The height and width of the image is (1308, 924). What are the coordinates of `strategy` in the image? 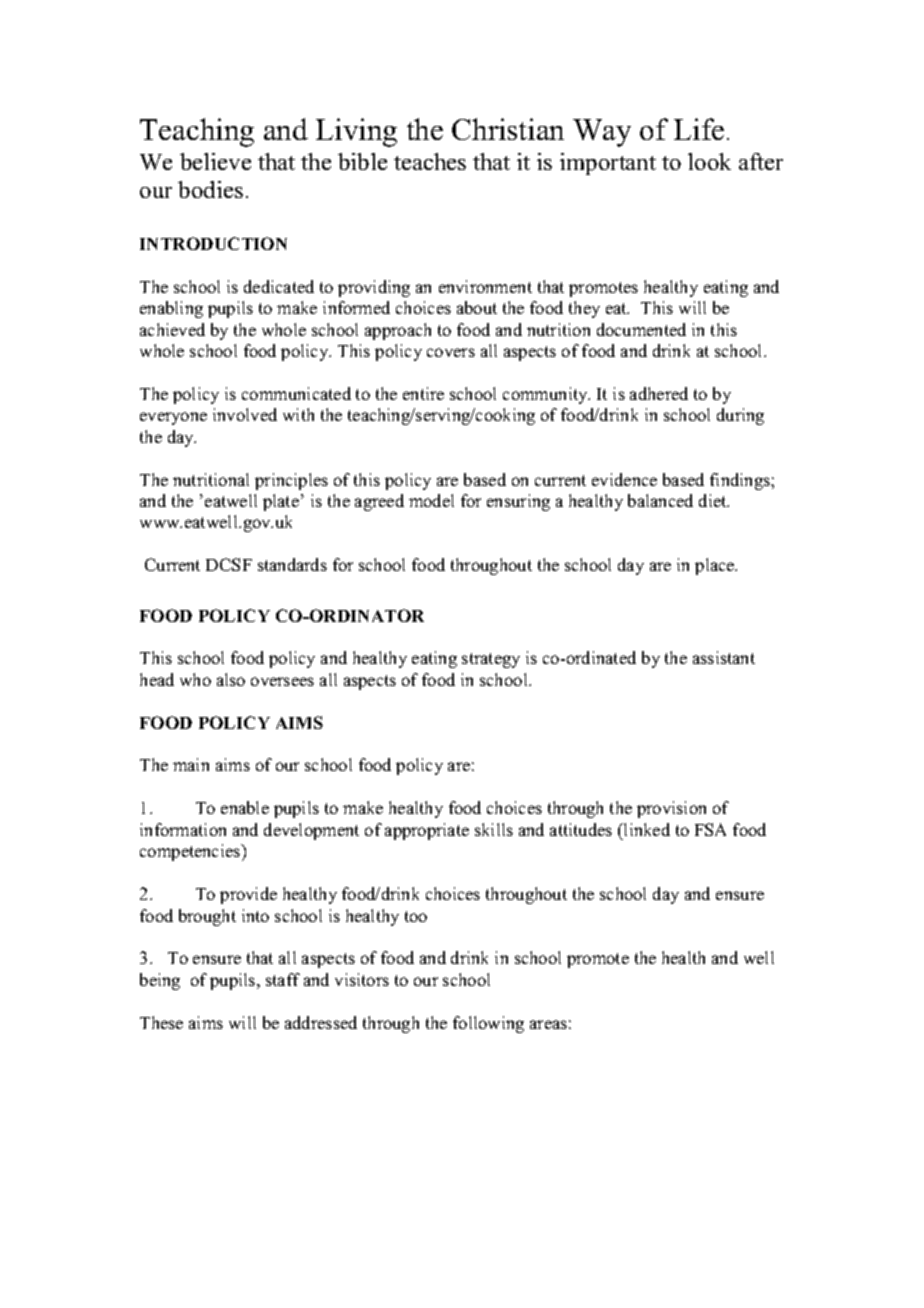 It's located at (491, 660).
